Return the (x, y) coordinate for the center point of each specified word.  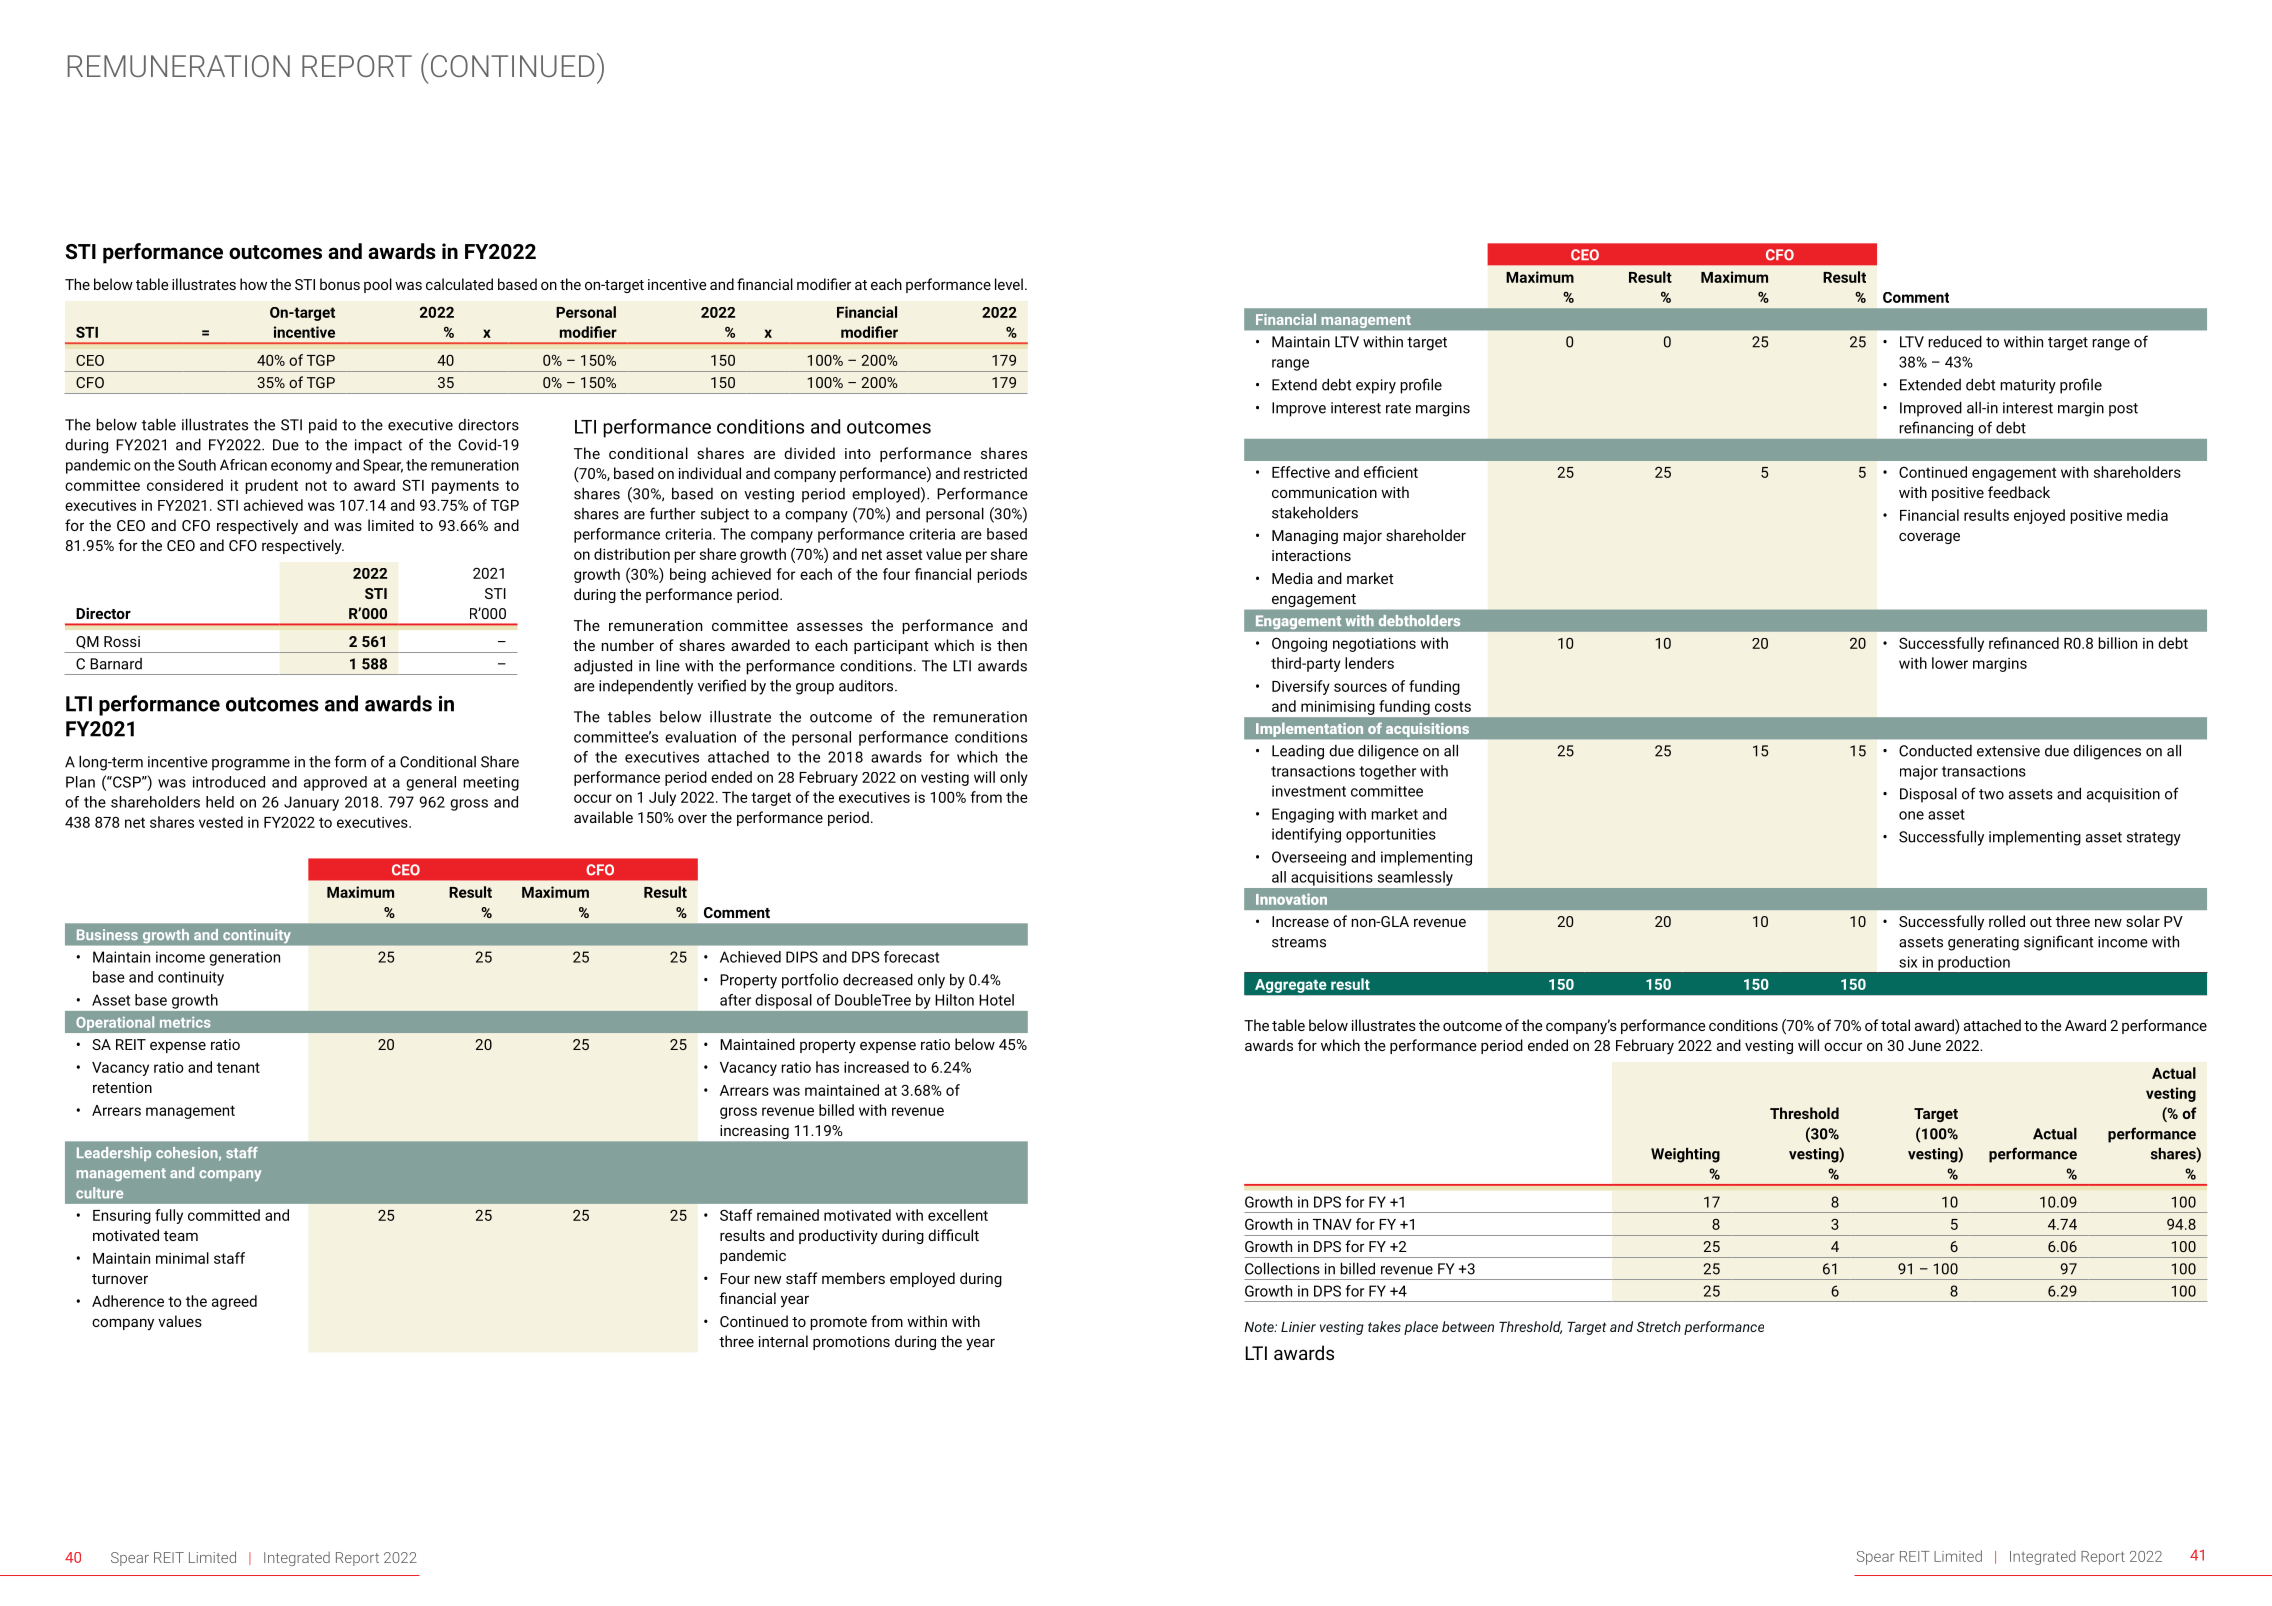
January (311, 803)
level (1009, 284)
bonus (340, 284)
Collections (1282, 1268)
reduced (1955, 341)
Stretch (1659, 1326)
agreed (234, 1302)
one (1911, 815)
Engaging (1303, 815)
